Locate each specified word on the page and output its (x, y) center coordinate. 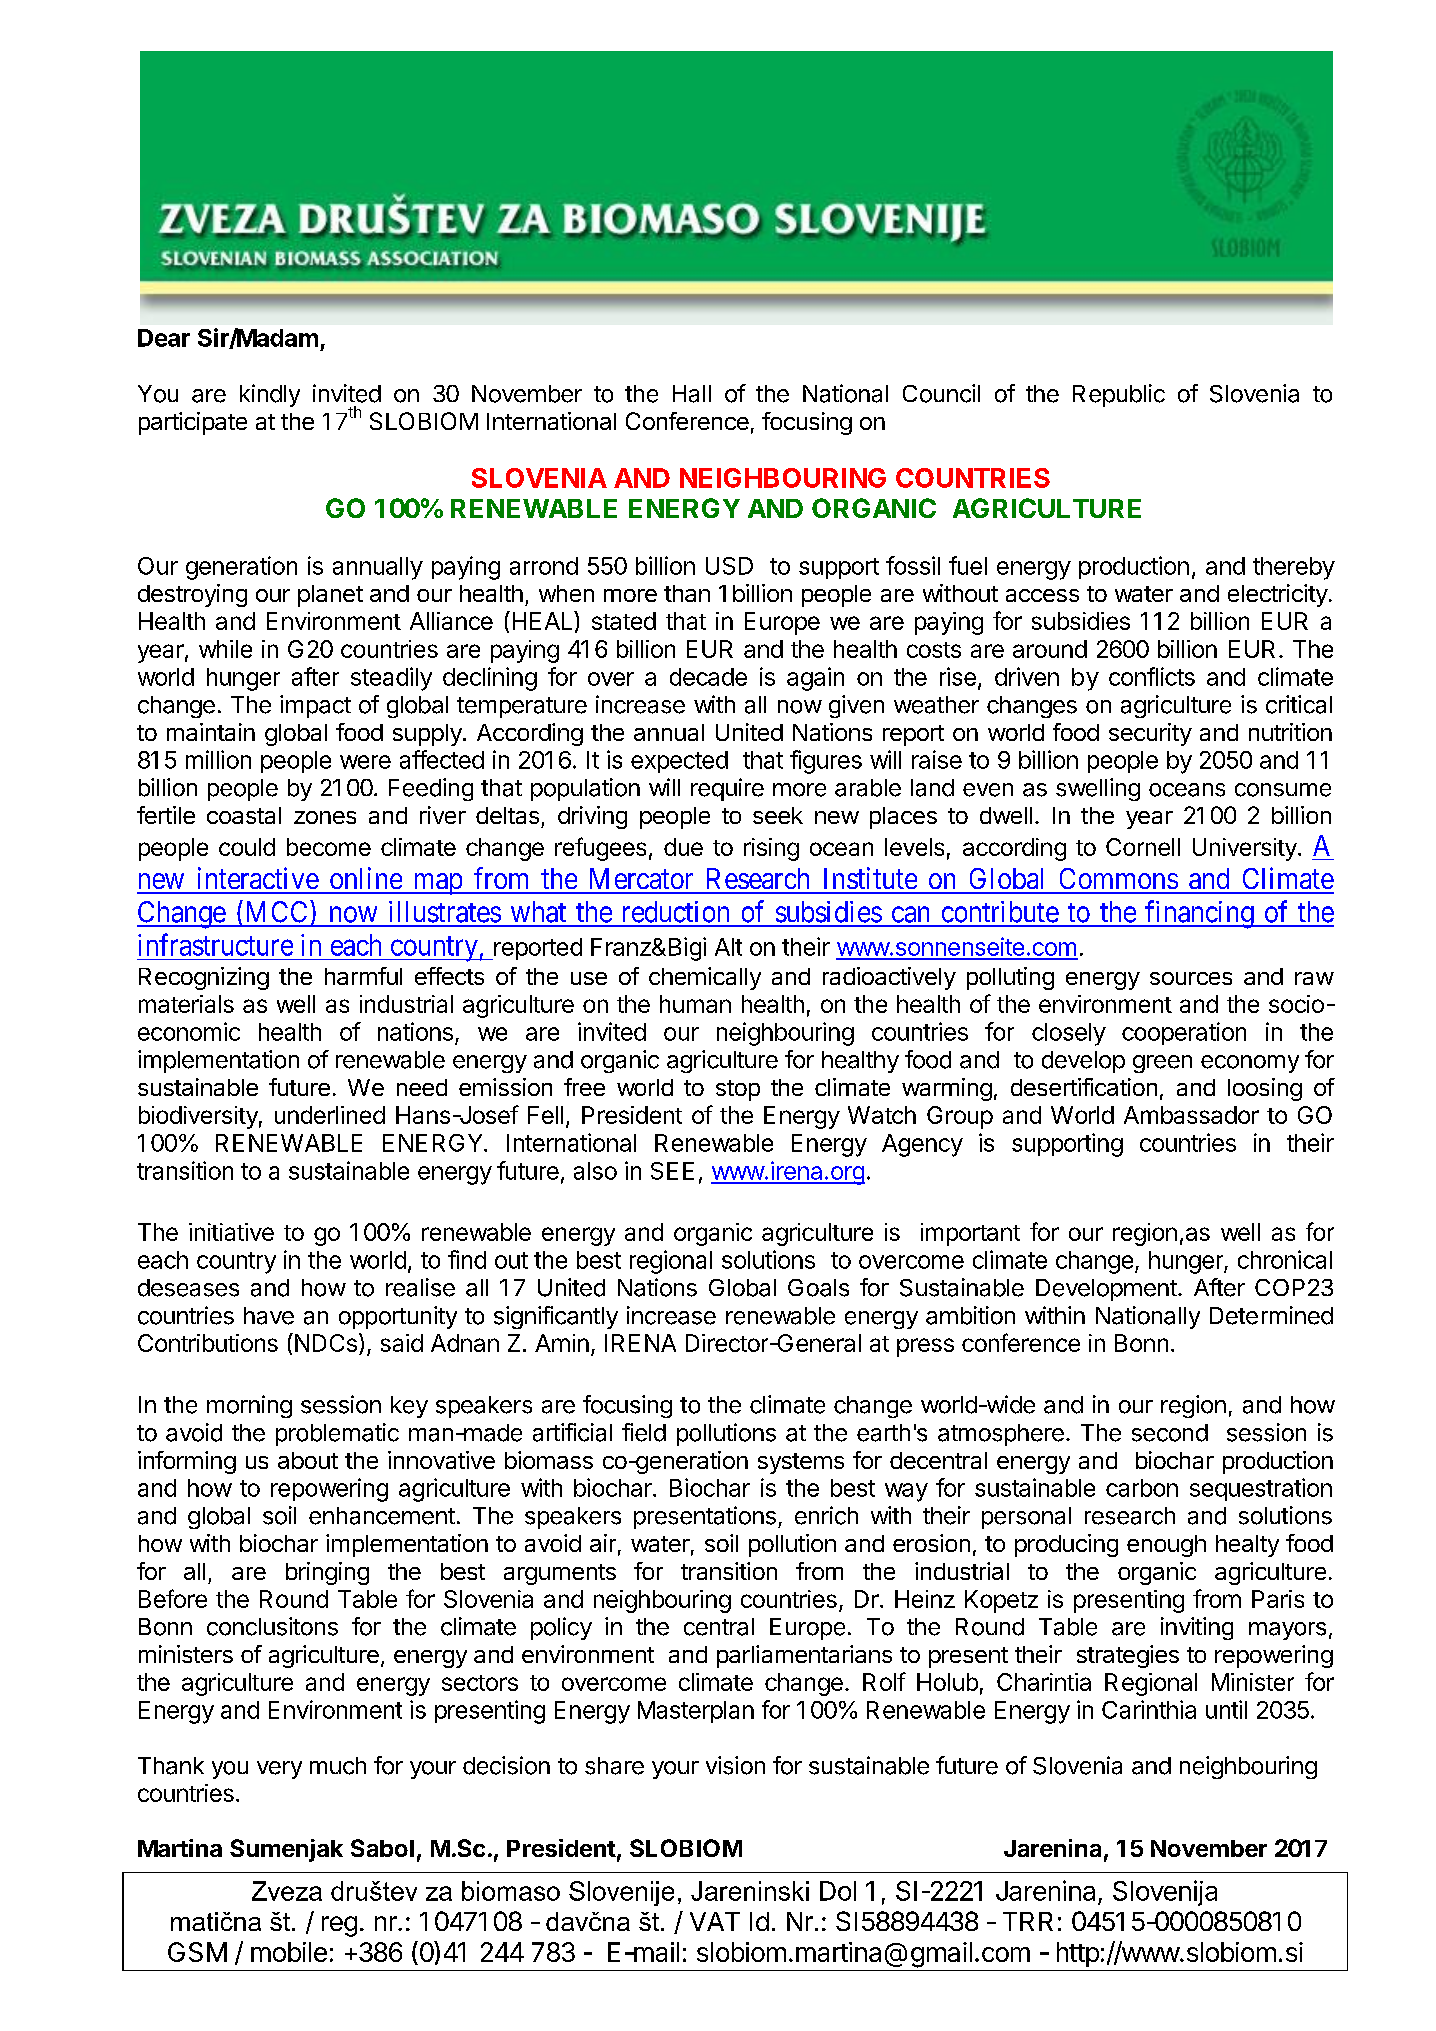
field (644, 1432)
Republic (1119, 395)
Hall (692, 394)
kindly (270, 395)
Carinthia (1149, 1709)
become (329, 847)
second (1170, 1433)
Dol (838, 1891)
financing (1199, 914)
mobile (289, 1952)
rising (771, 849)
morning (249, 1406)
